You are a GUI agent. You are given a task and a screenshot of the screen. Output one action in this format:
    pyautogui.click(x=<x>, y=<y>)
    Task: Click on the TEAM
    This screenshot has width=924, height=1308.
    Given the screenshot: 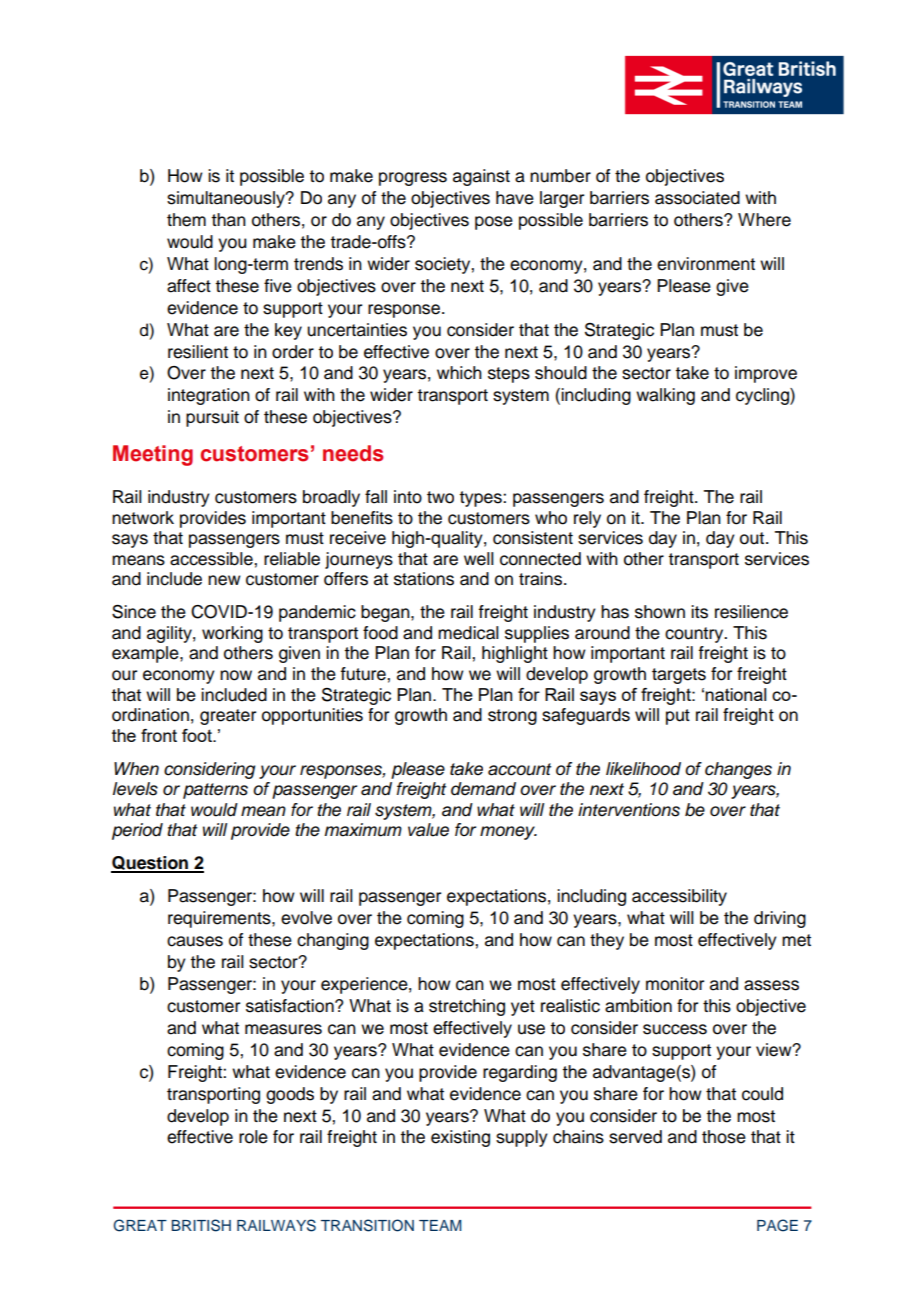 What is the action you would take?
    pyautogui.click(x=440, y=1225)
